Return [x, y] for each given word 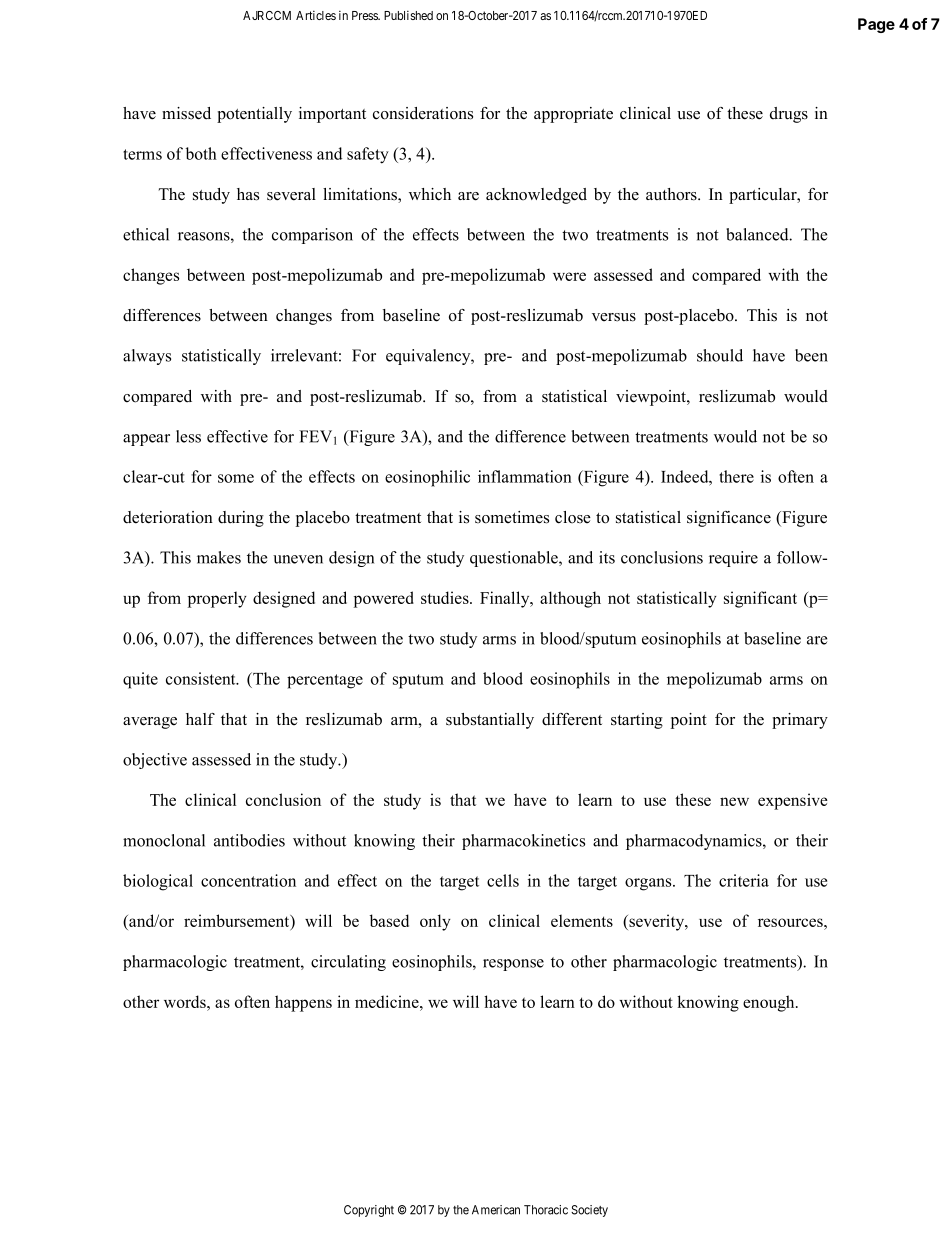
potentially [254, 115]
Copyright [369, 1211]
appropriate [573, 115]
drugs [789, 115]
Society [589, 1211]
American [496, 1210]
